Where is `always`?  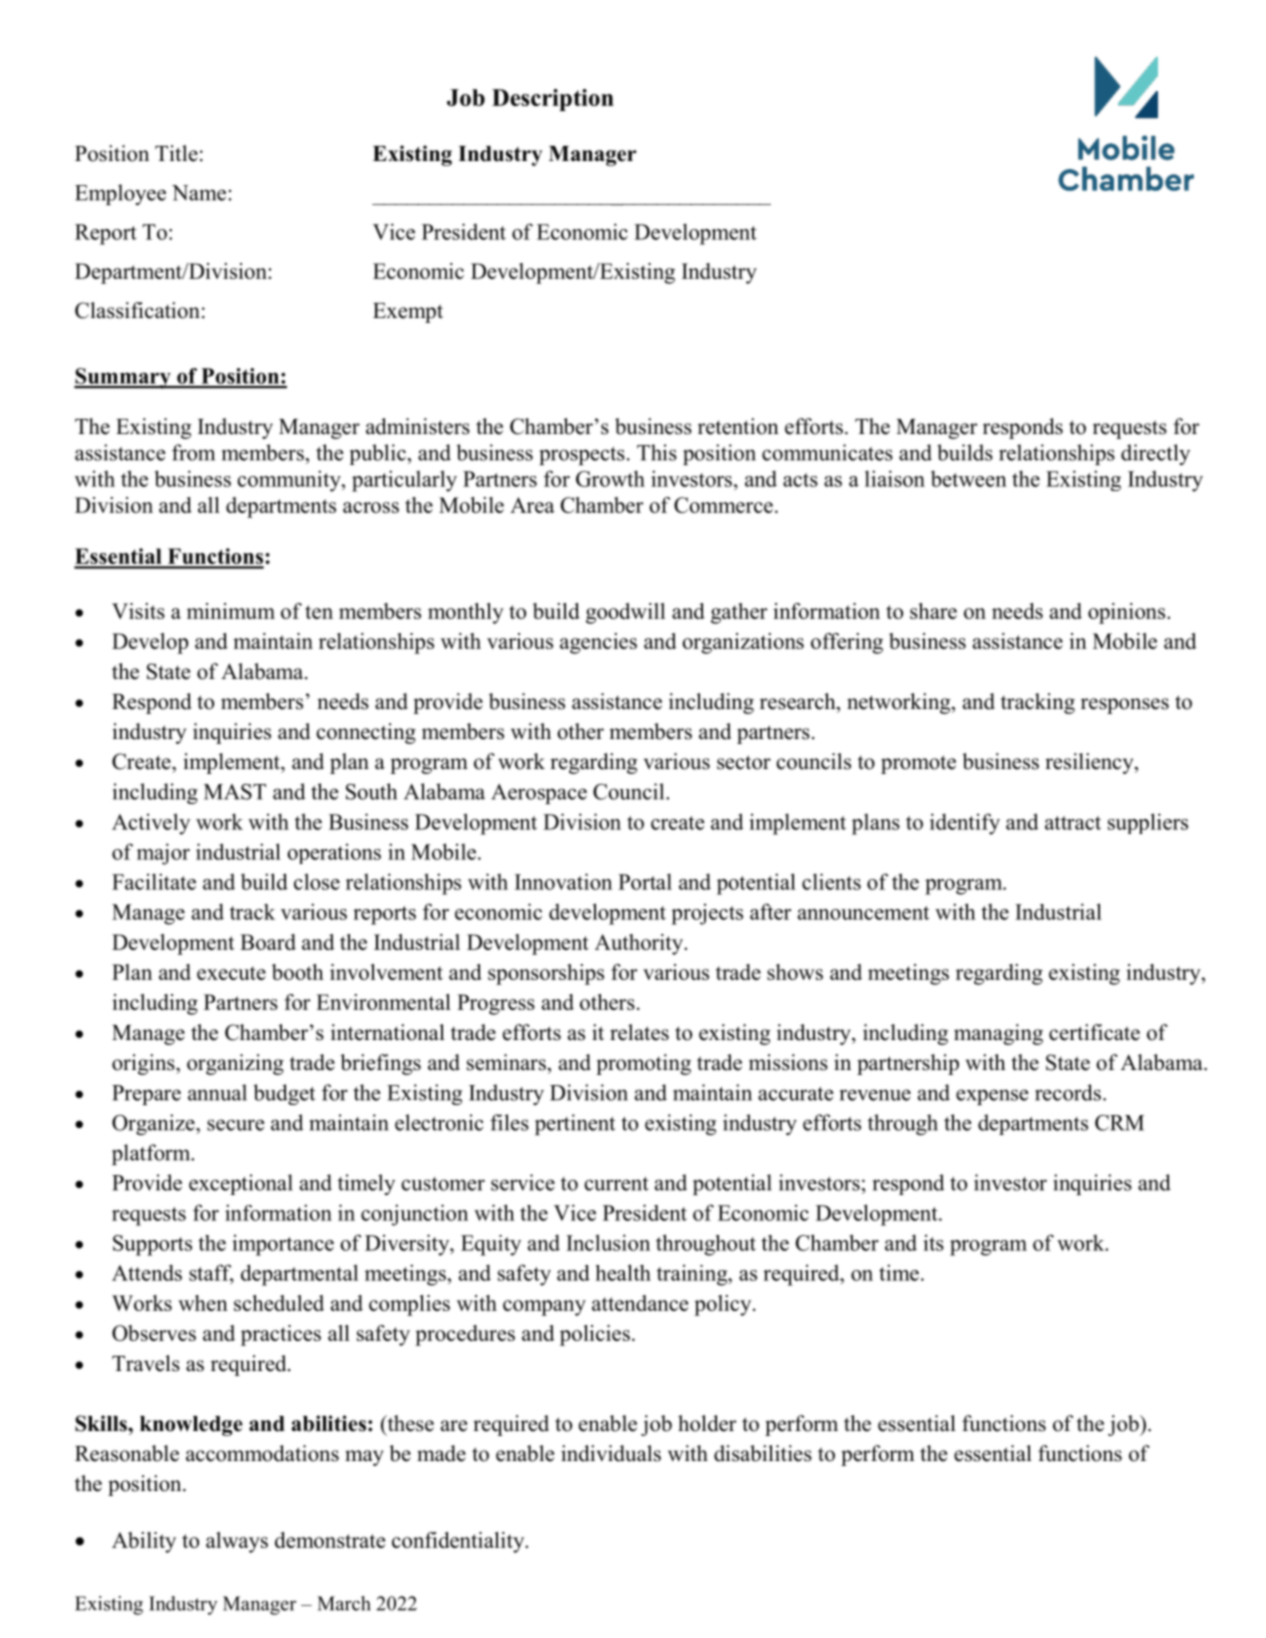
always is located at coordinates (237, 1542).
